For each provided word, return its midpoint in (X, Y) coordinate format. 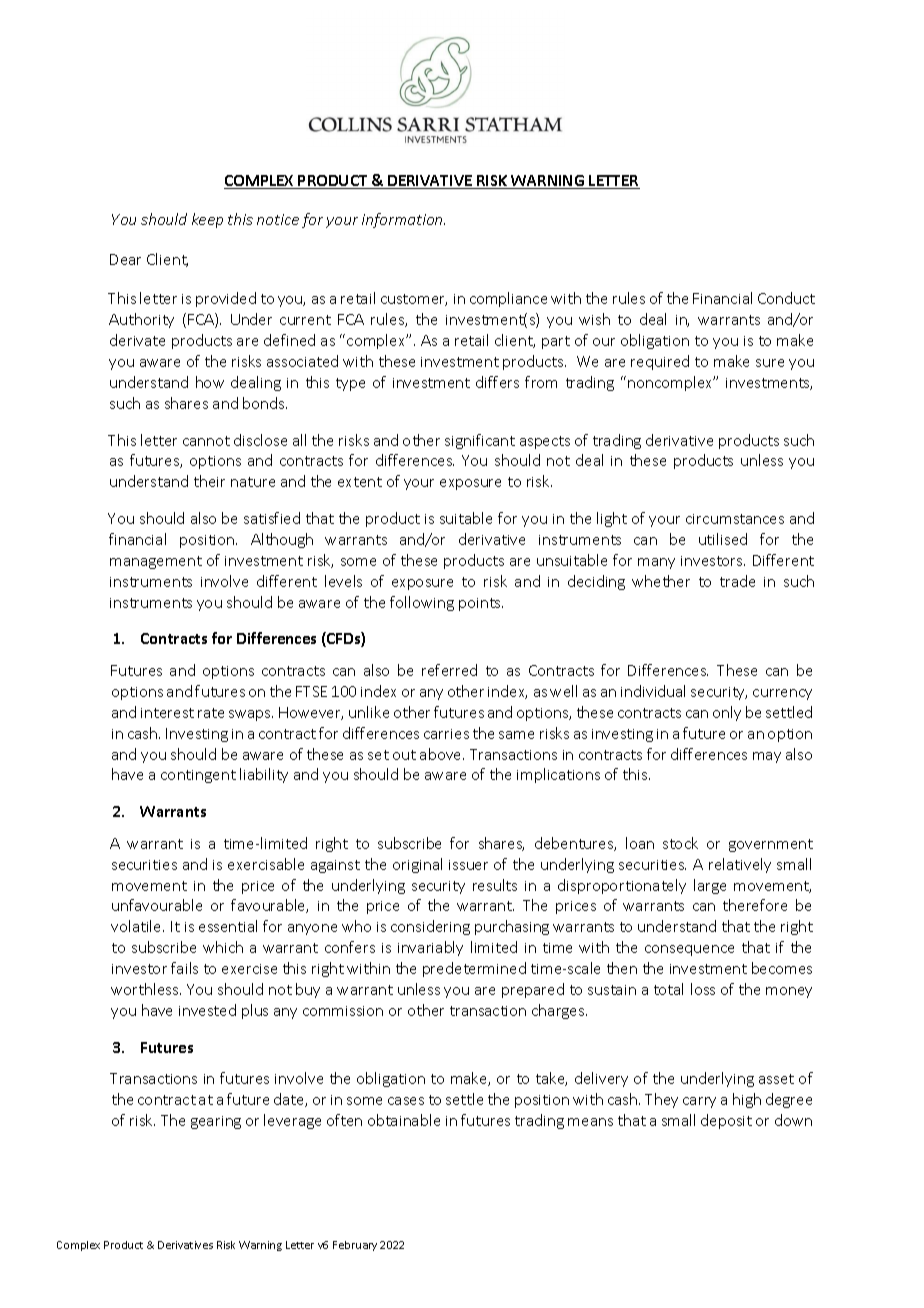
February (355, 1246)
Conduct (786, 298)
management (156, 562)
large (710, 886)
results (495, 885)
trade (737, 581)
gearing (216, 1122)
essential (228, 926)
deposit (726, 1121)
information (403, 220)
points (481, 604)
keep (207, 220)
